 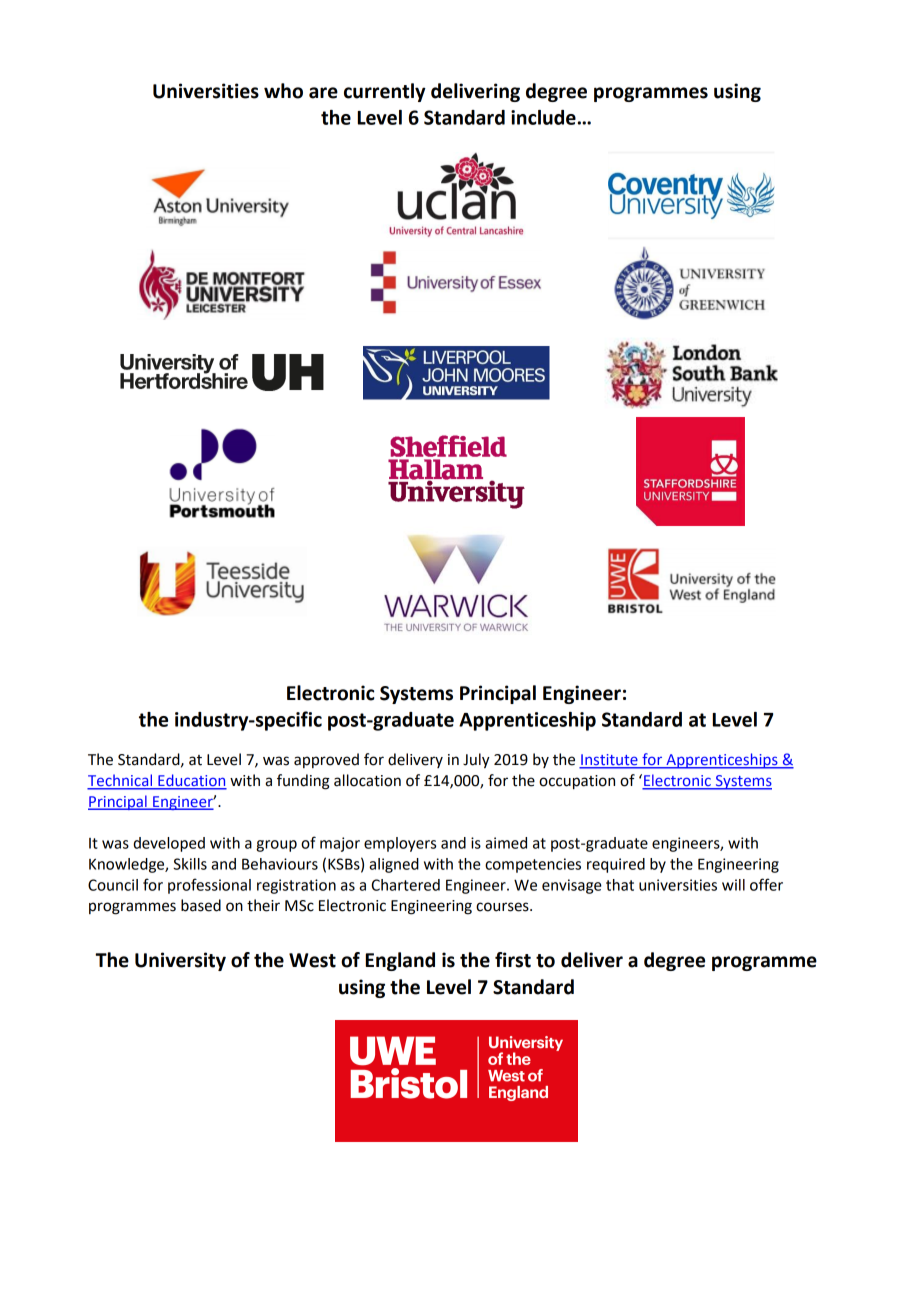 What do you see at coordinates (367, 780) in the image?
I see `allocation` at bounding box center [367, 780].
